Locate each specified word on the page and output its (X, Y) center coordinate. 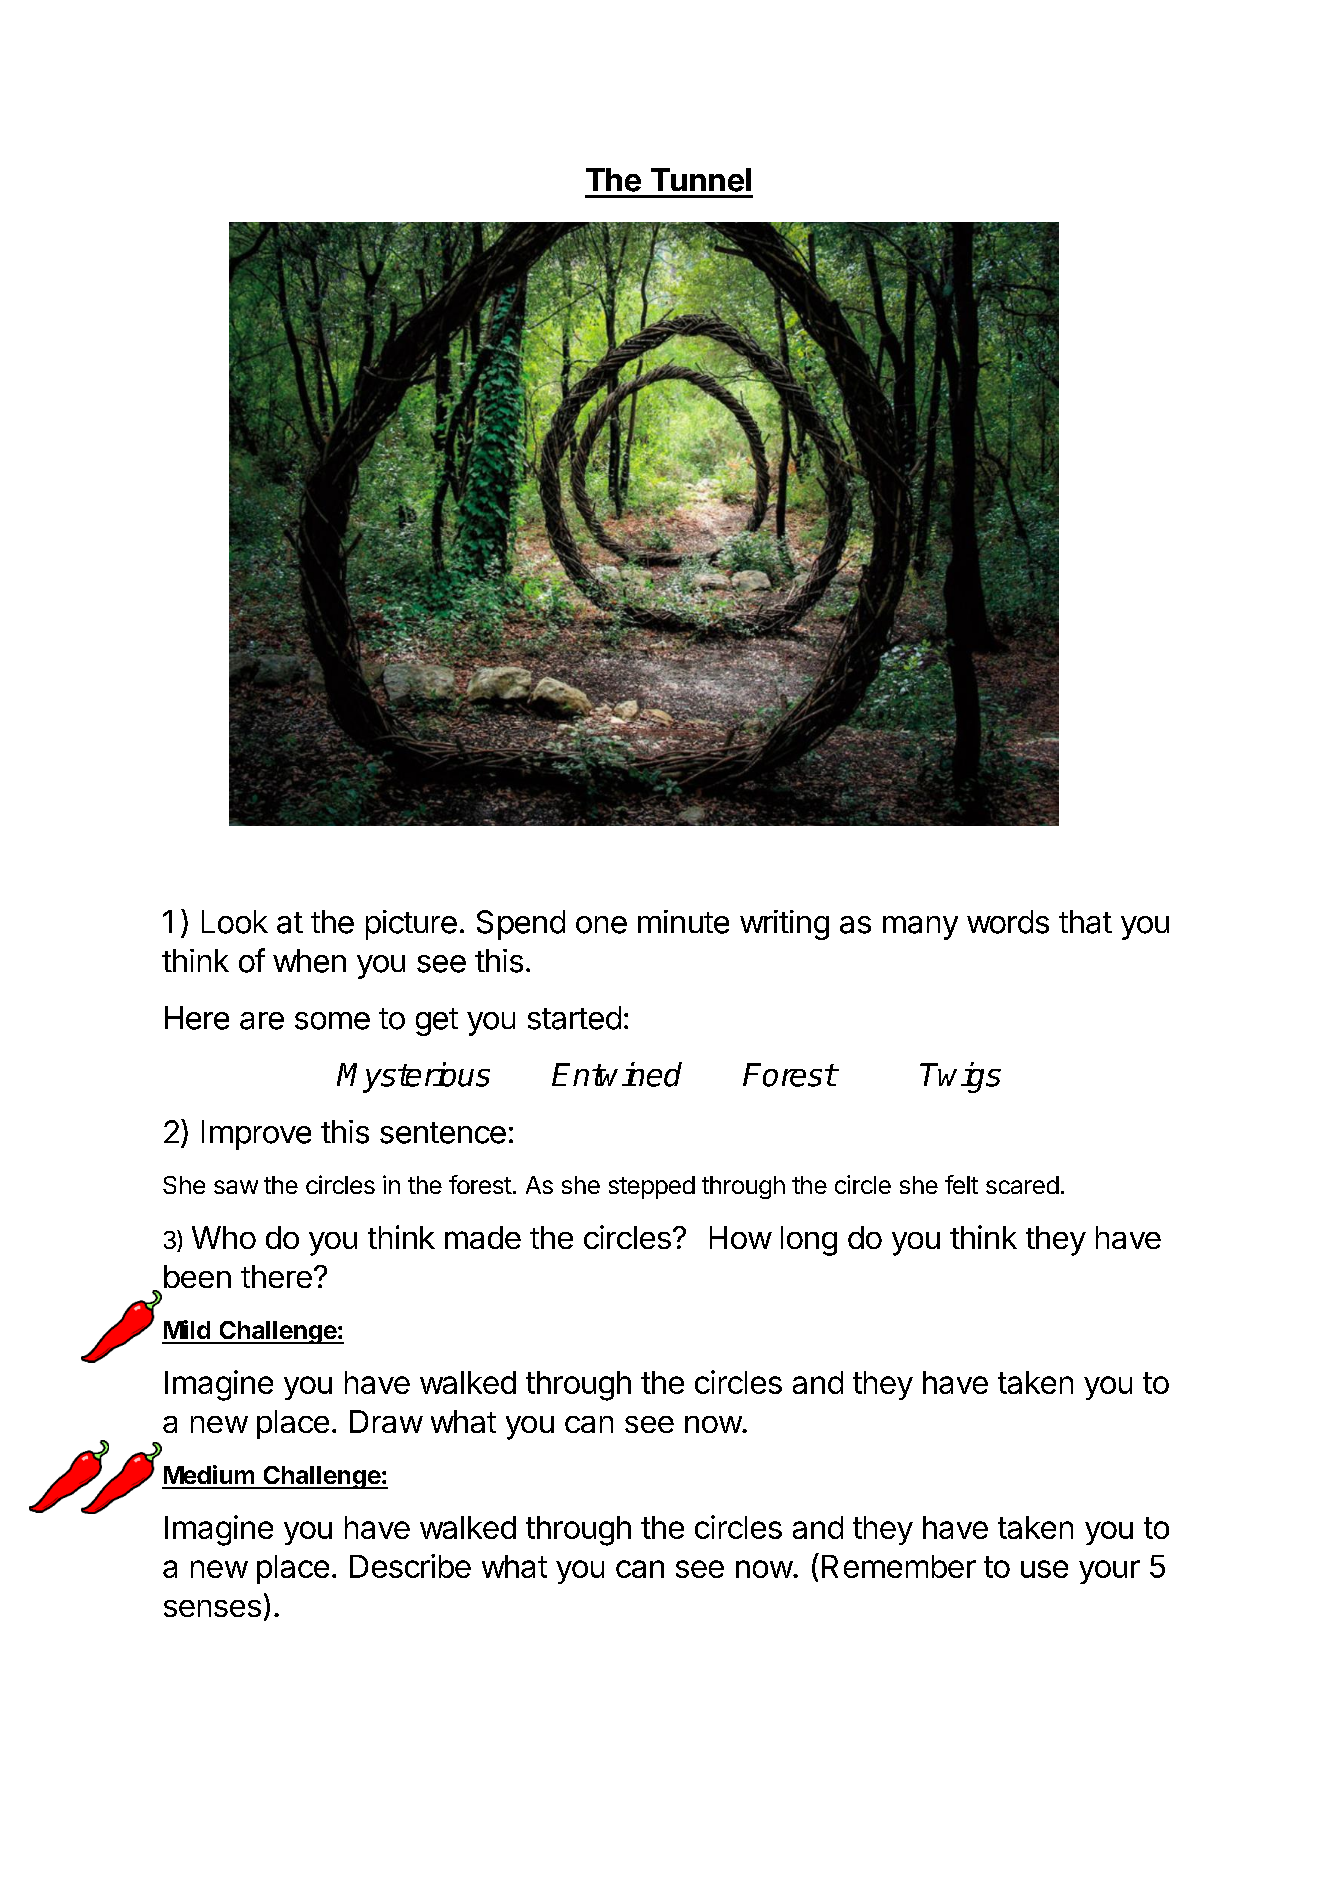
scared (1022, 1185)
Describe (410, 1566)
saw (236, 1187)
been (197, 1276)
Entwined (617, 1074)
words (1008, 922)
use (1044, 1569)
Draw (386, 1421)
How (741, 1237)
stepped (652, 1187)
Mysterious (413, 1077)
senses (212, 1608)
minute (683, 922)
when (309, 961)
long (809, 1241)
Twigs (960, 1077)
